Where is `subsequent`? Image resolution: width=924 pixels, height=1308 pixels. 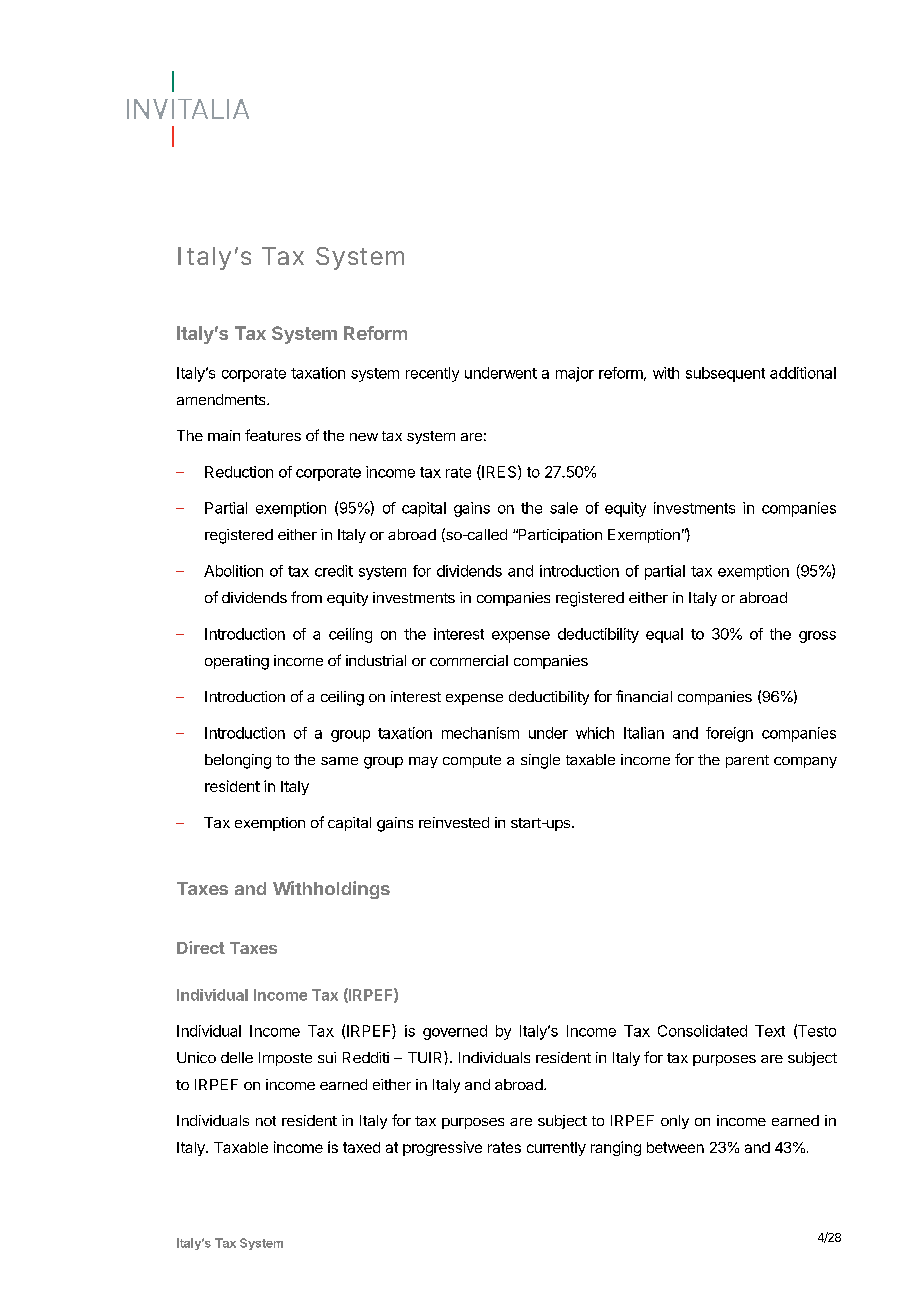
subsequent is located at coordinates (725, 374).
